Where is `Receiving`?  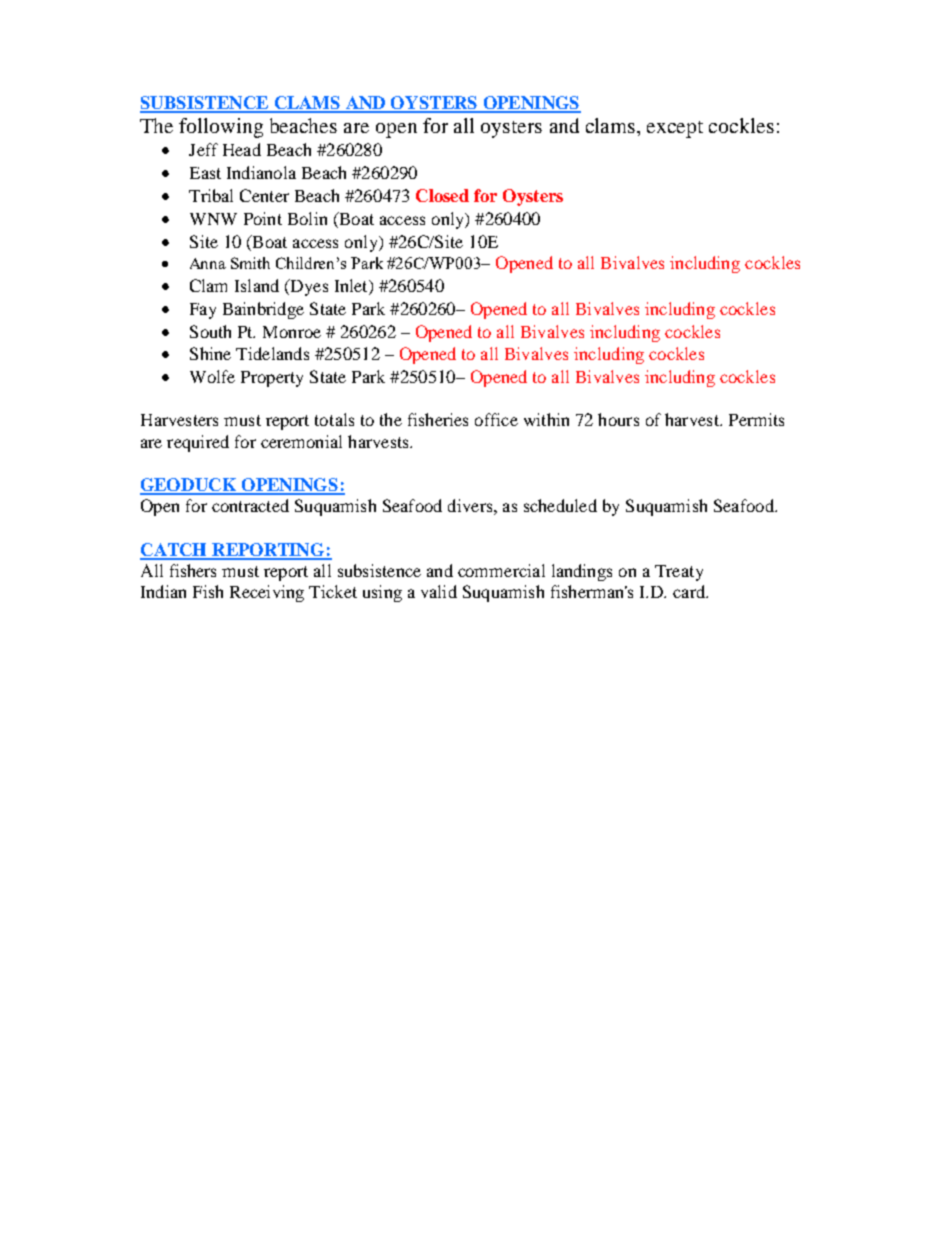 Receiving is located at coordinates (267, 593).
